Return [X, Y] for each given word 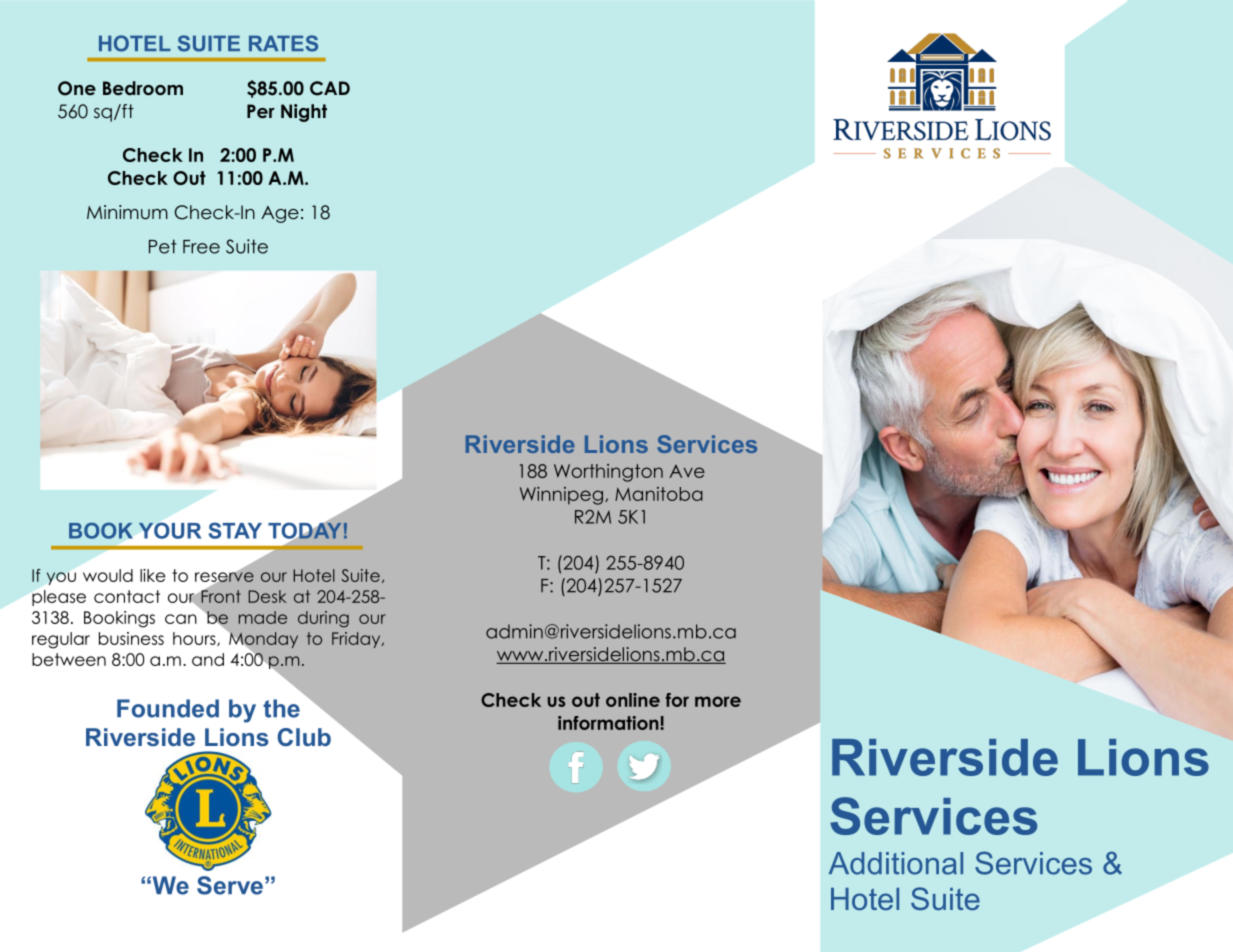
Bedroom [143, 88]
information [609, 723]
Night [304, 113]
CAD [330, 88]
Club [304, 737]
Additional [896, 863]
